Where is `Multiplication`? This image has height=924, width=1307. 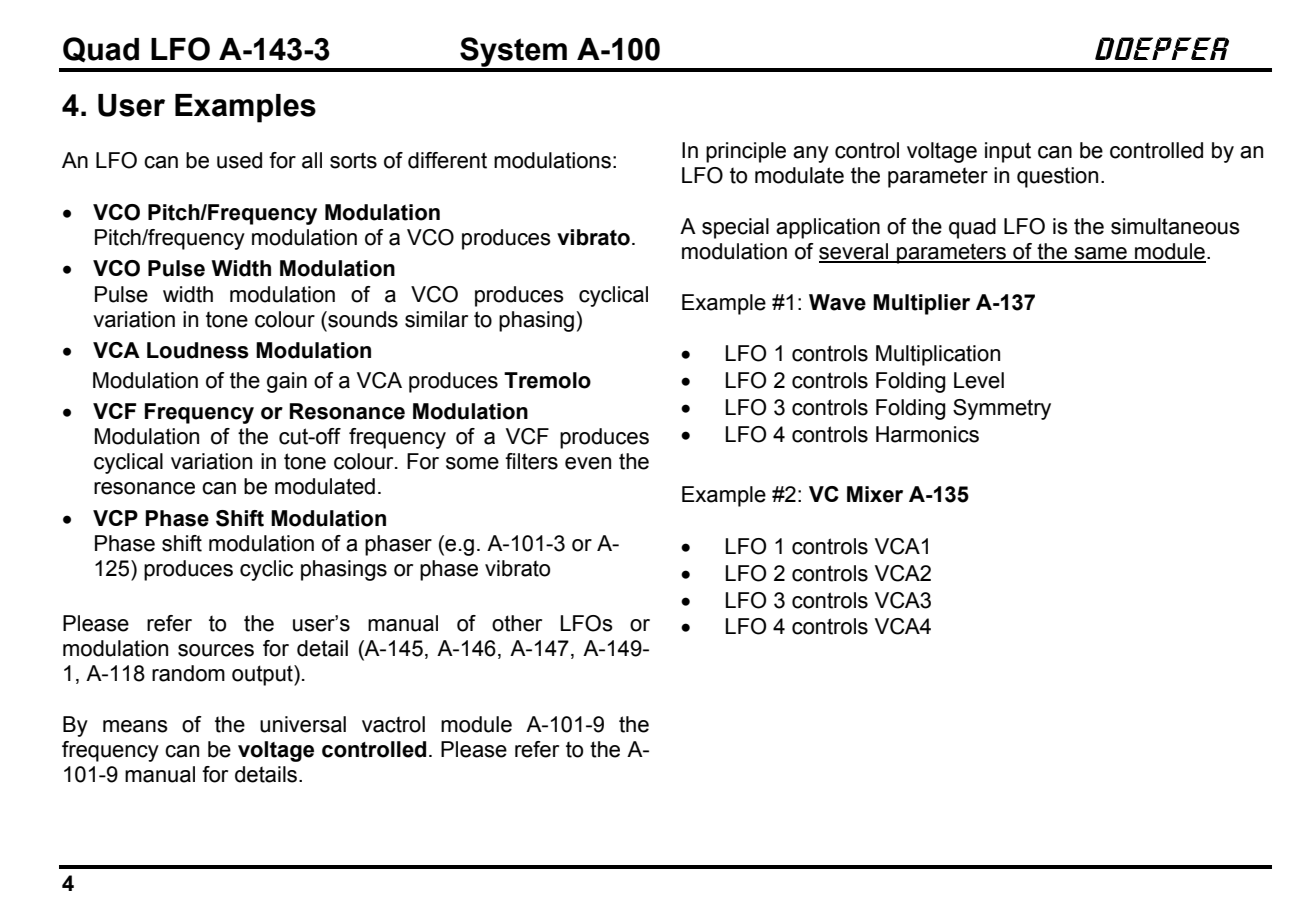 Multiplication is located at coordinates (938, 355).
